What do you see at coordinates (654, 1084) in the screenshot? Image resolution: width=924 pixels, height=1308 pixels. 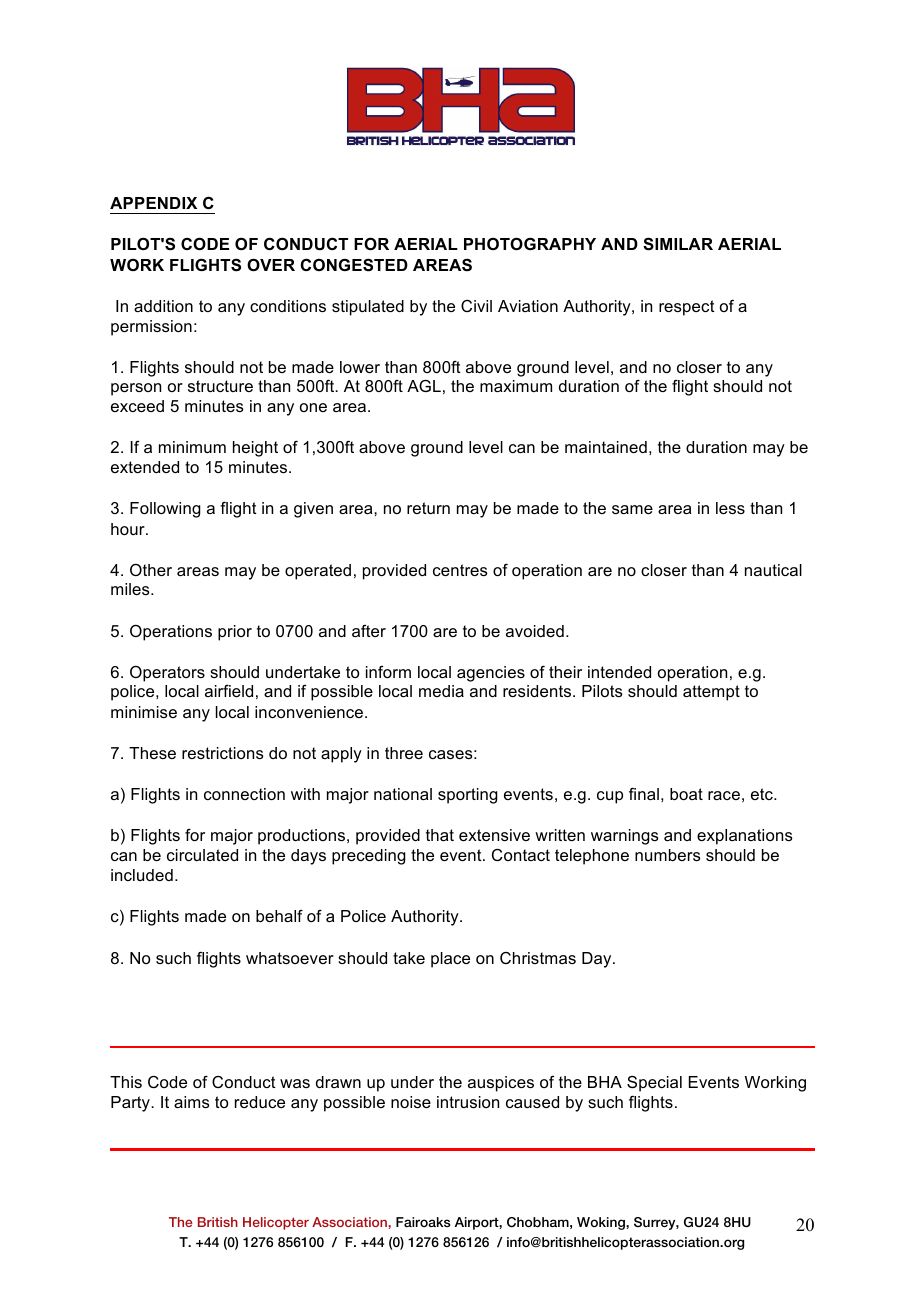 I see `Special` at bounding box center [654, 1084].
